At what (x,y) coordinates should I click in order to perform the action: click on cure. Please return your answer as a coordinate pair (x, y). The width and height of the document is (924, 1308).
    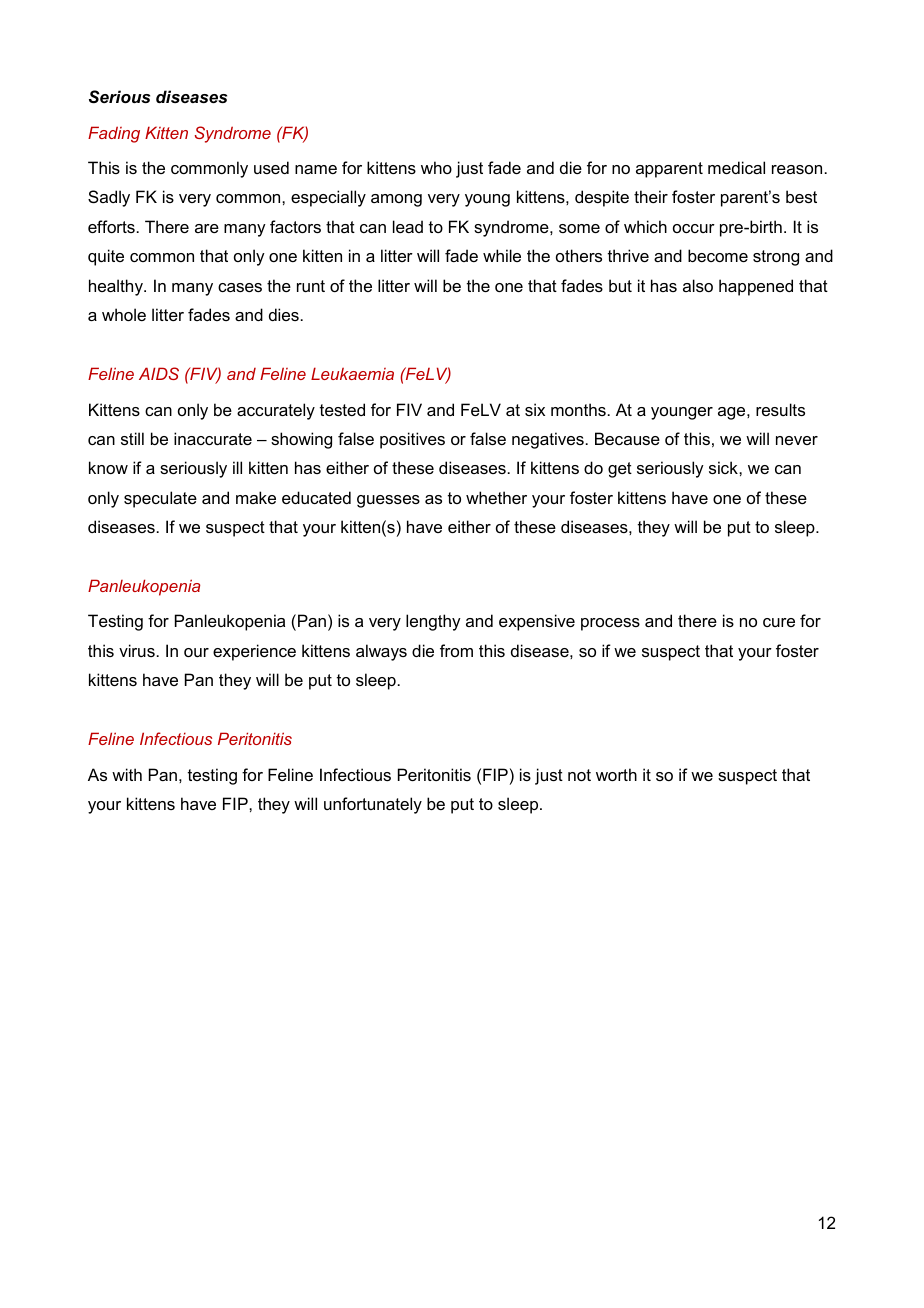
    Looking at the image, I should click on (779, 622).
